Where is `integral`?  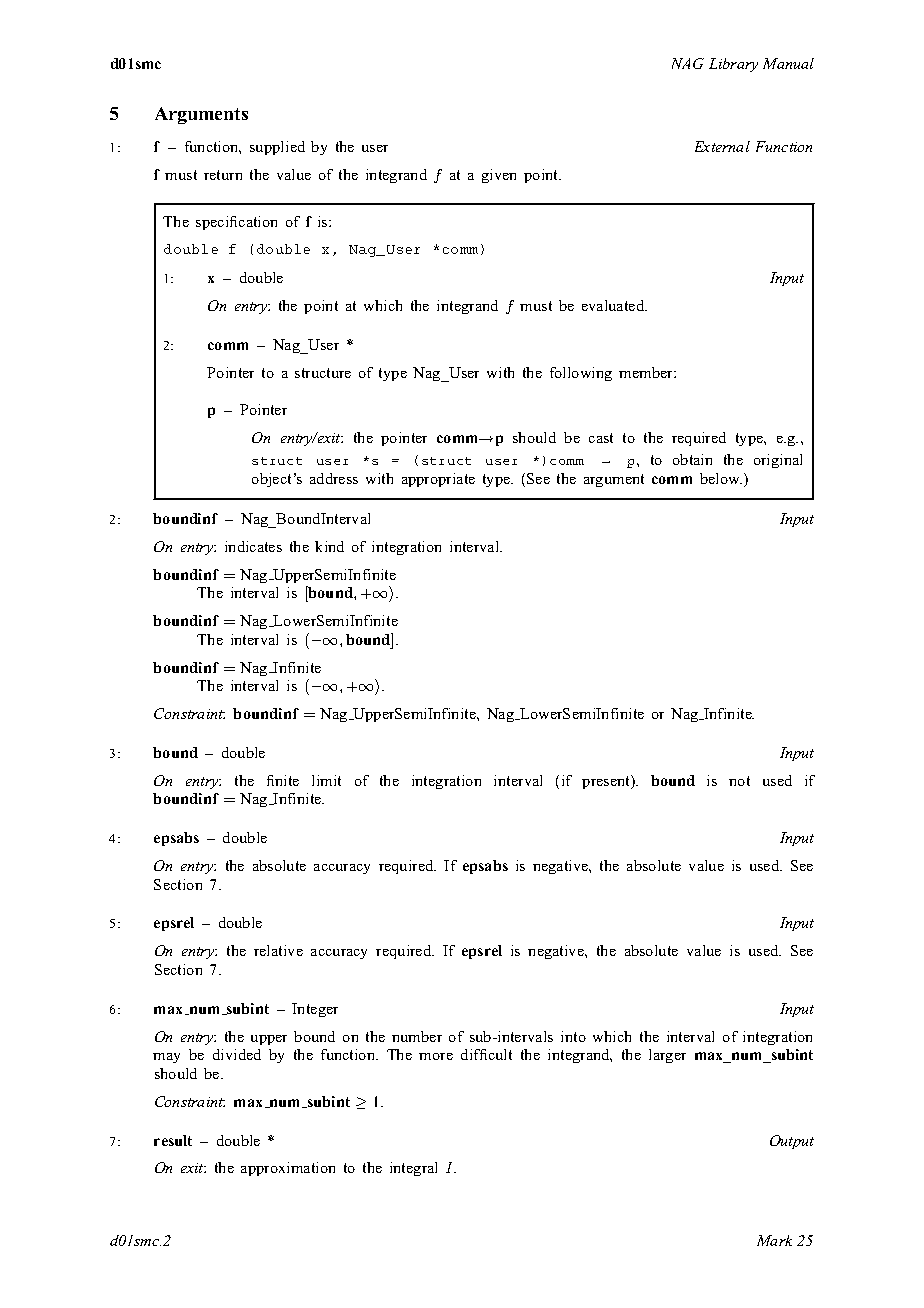 integral is located at coordinates (413, 1169).
